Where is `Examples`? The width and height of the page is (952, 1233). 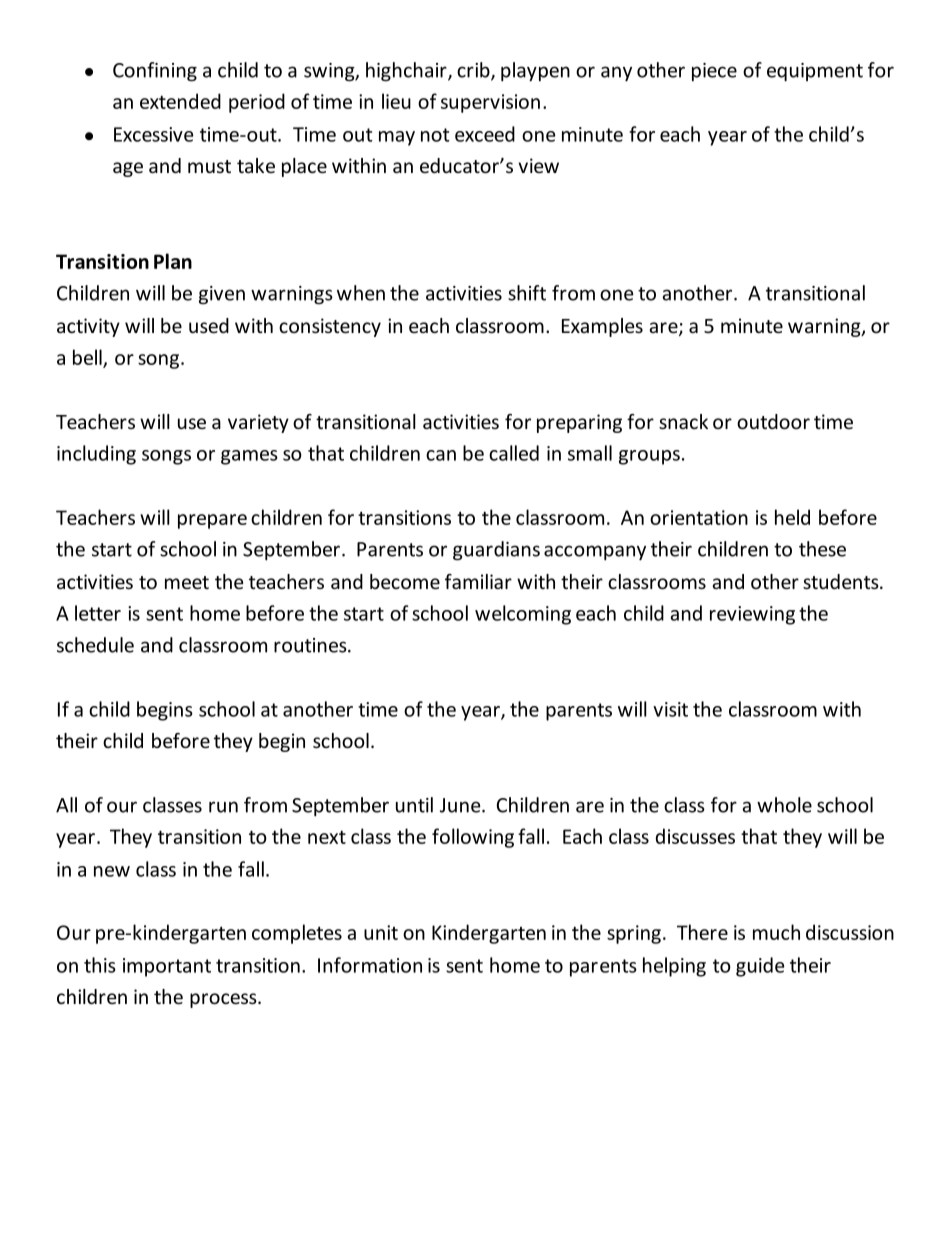
Examples is located at coordinates (602, 327).
